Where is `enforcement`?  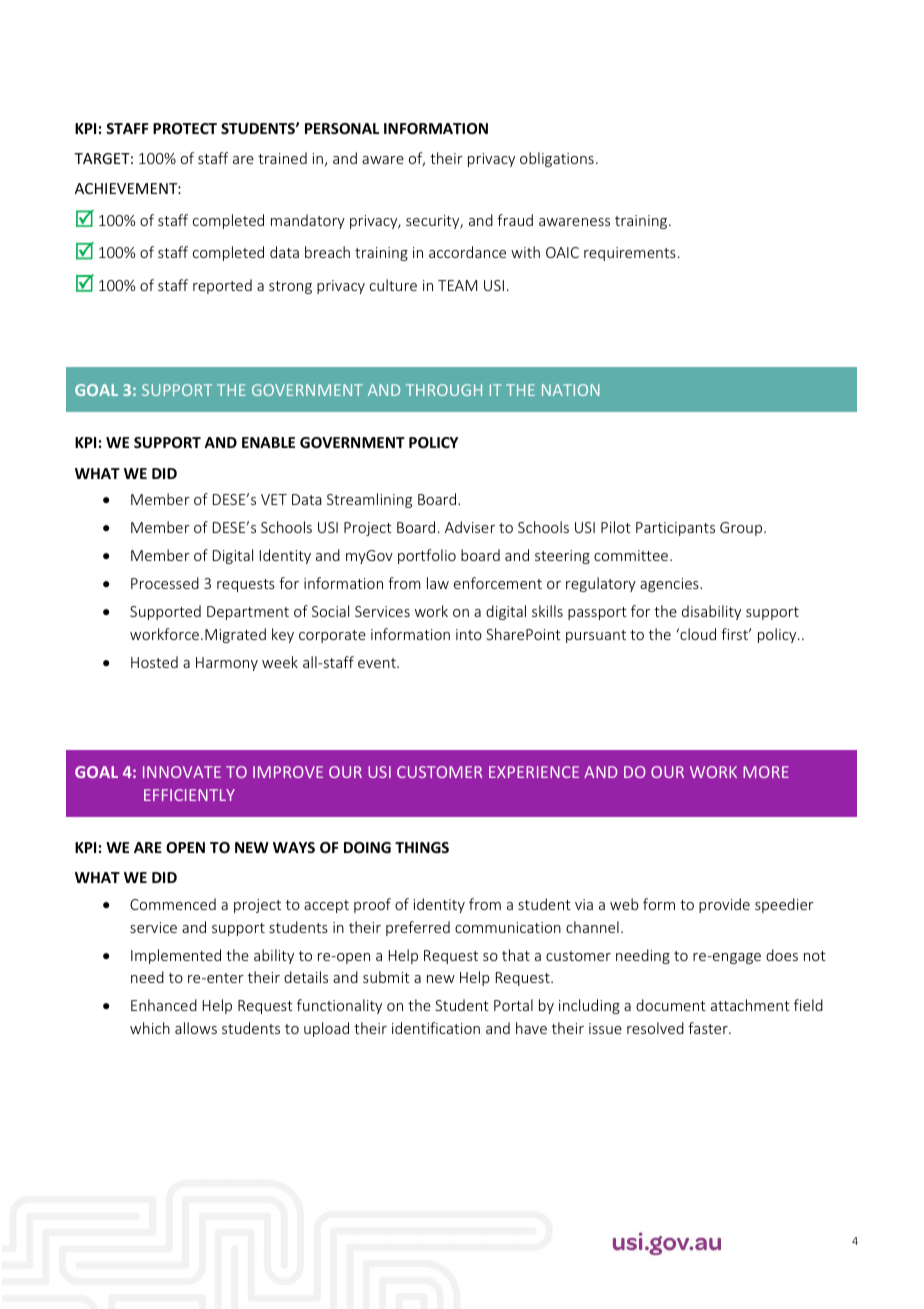
enforcement is located at coordinates (498, 583).
